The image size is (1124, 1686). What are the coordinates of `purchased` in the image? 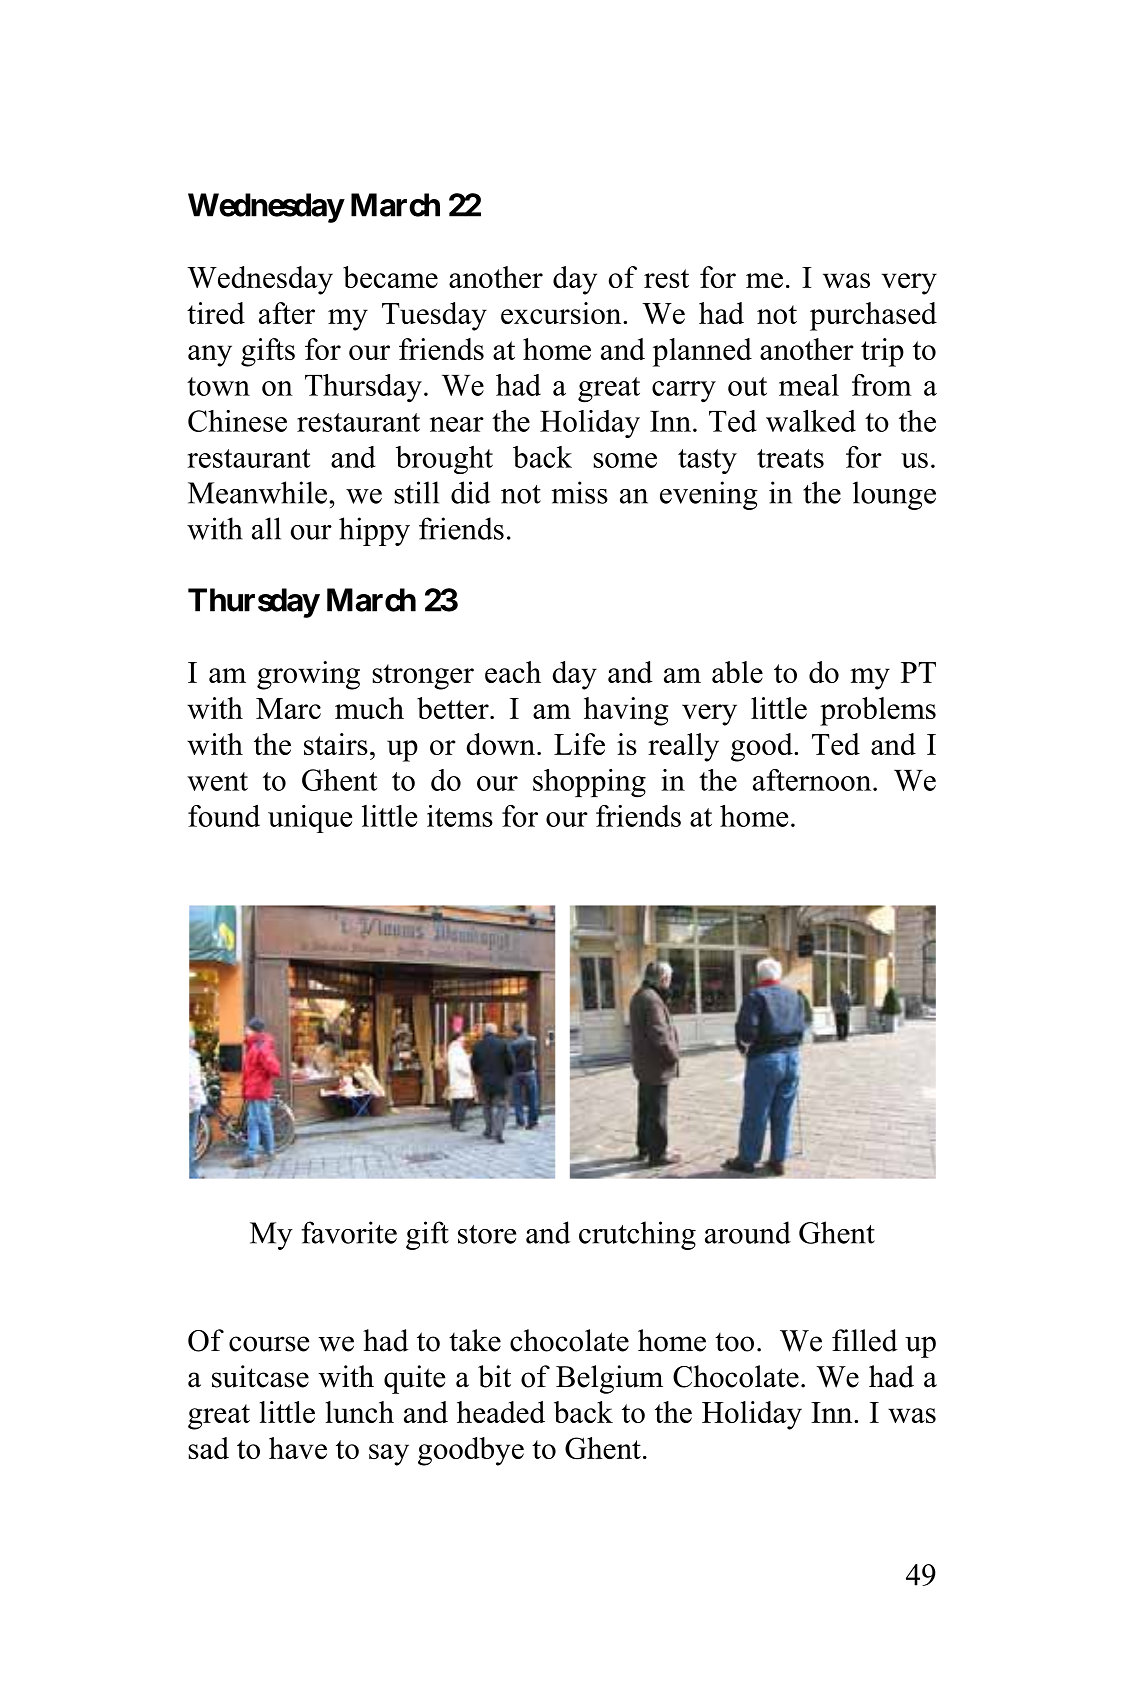 It's located at (873, 316).
